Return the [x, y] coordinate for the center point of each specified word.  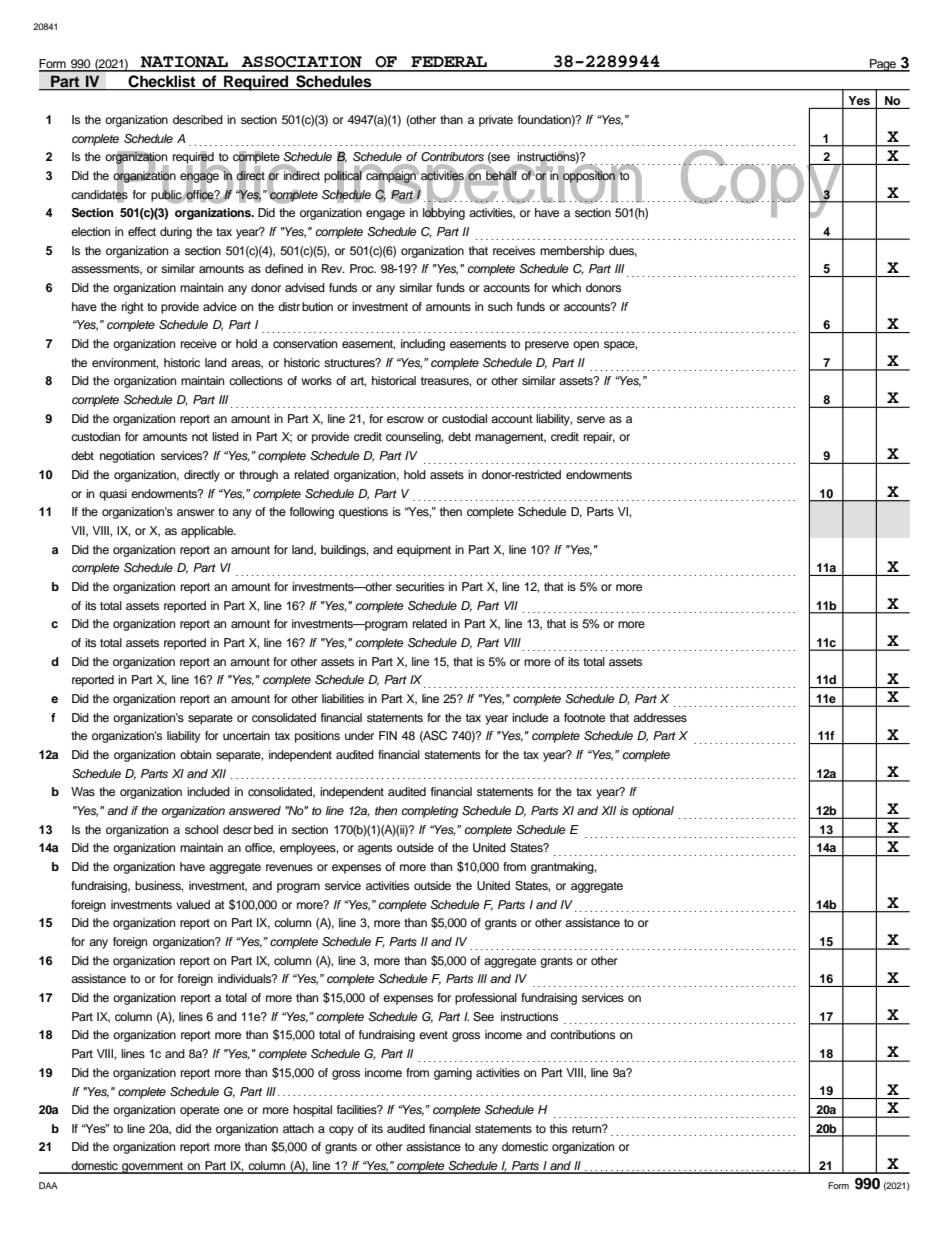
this [558, 1128]
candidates [99, 194]
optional [653, 812]
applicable [208, 532]
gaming [453, 1074]
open [586, 346]
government [153, 1168]
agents [375, 849]
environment [125, 363]
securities [420, 586]
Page [883, 65]
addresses [660, 717]
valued [193, 904]
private [496, 121]
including [423, 345]
